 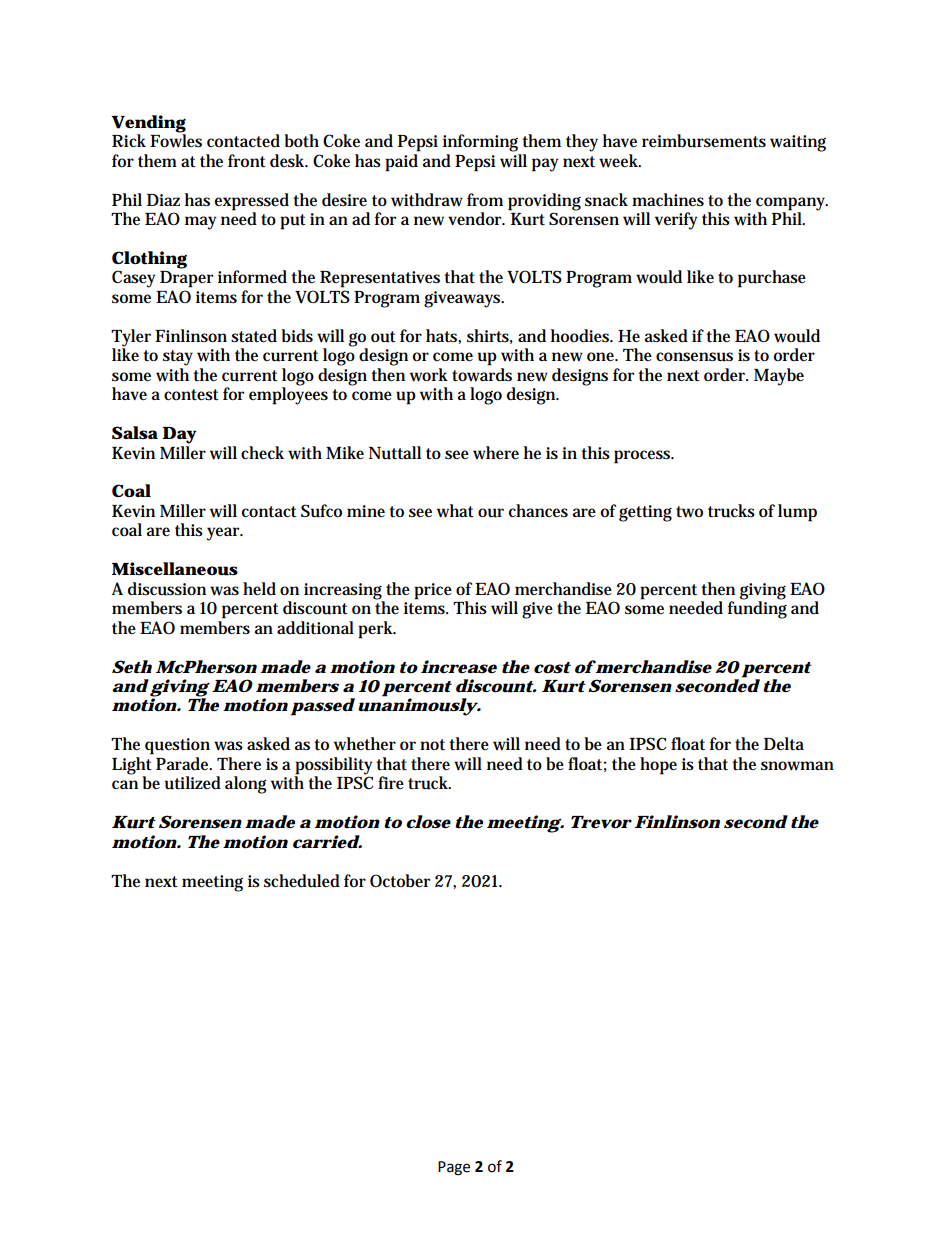 I want to click on scheduled, so click(x=302, y=881).
